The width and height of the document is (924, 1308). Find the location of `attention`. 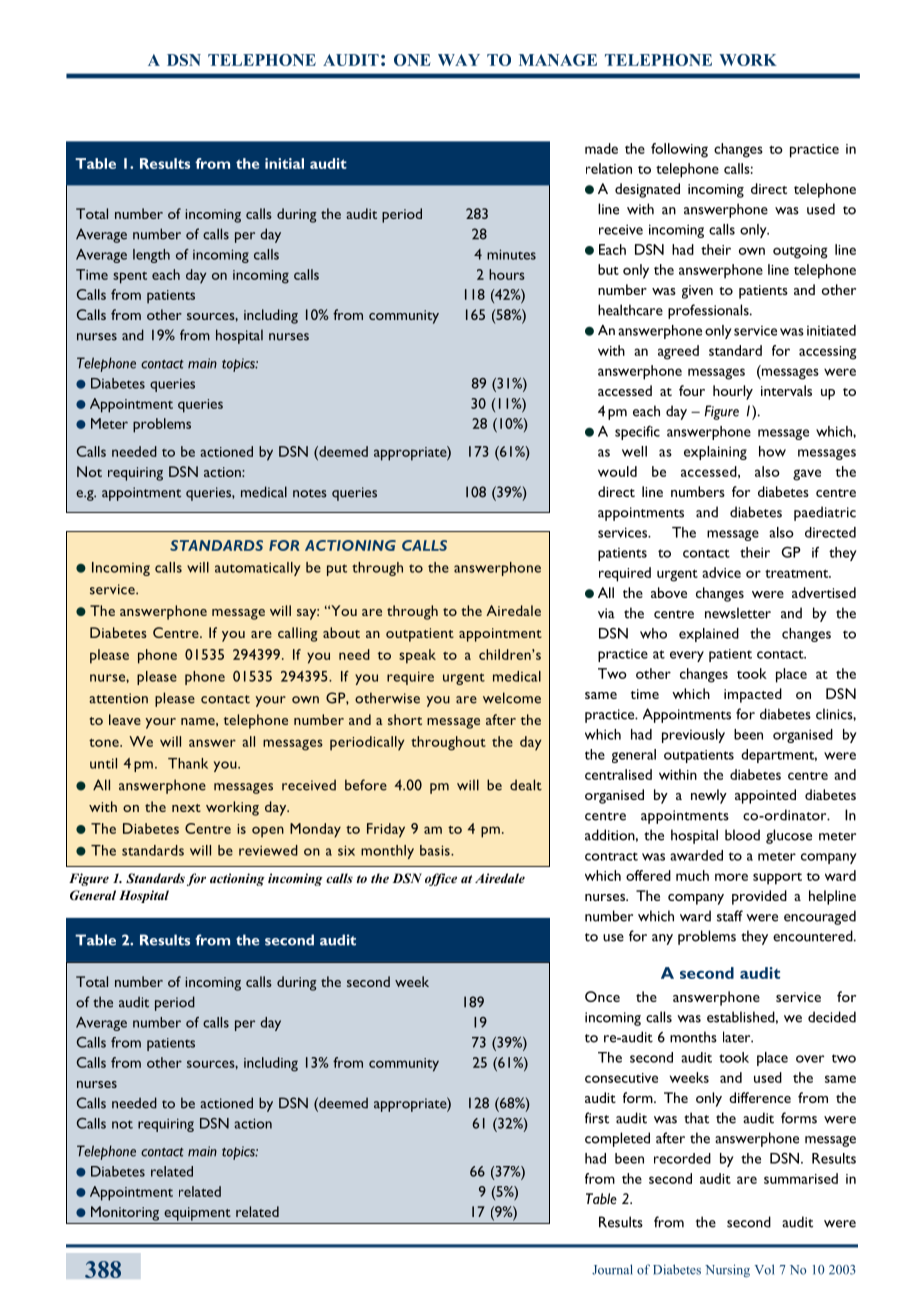

attention is located at coordinates (118, 698).
